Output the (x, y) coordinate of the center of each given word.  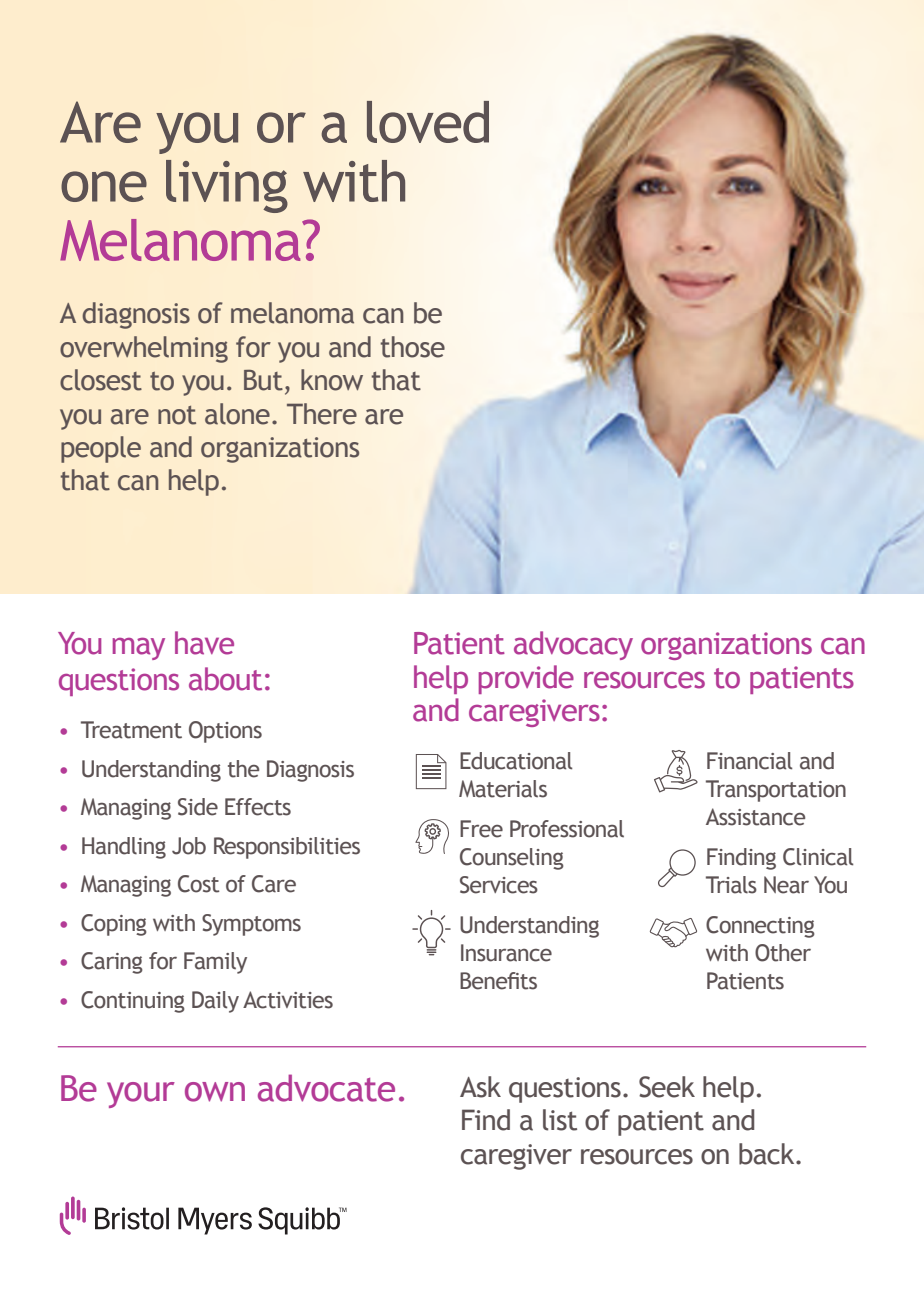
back (768, 1154)
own (215, 1092)
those (412, 347)
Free (481, 829)
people (101, 449)
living (227, 186)
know (332, 380)
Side (198, 807)
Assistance (755, 817)
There (322, 414)
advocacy (573, 645)
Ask (480, 1087)
